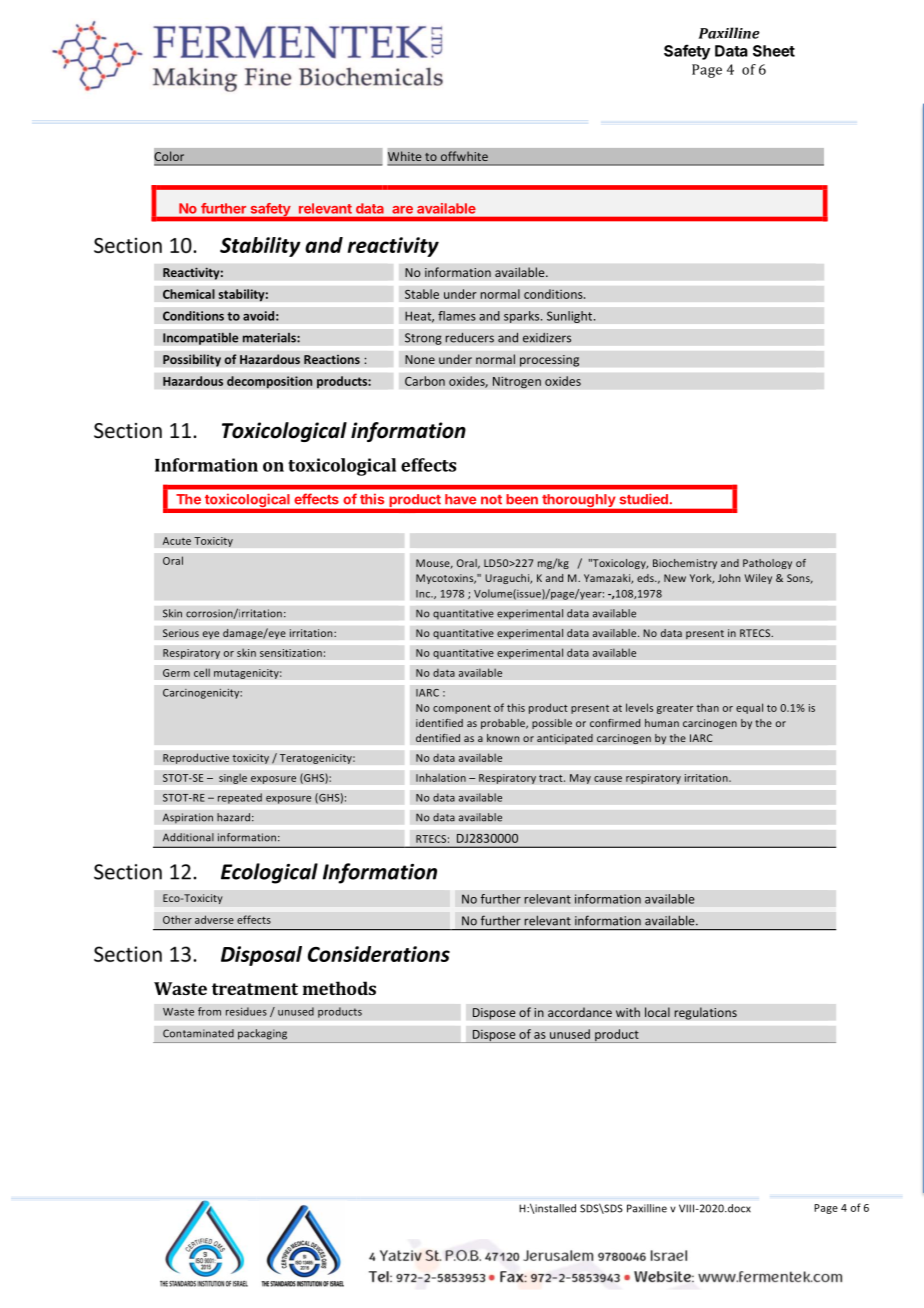  Describe the element at coordinates (774, 51) in the screenshot. I see `Sheet` at that location.
